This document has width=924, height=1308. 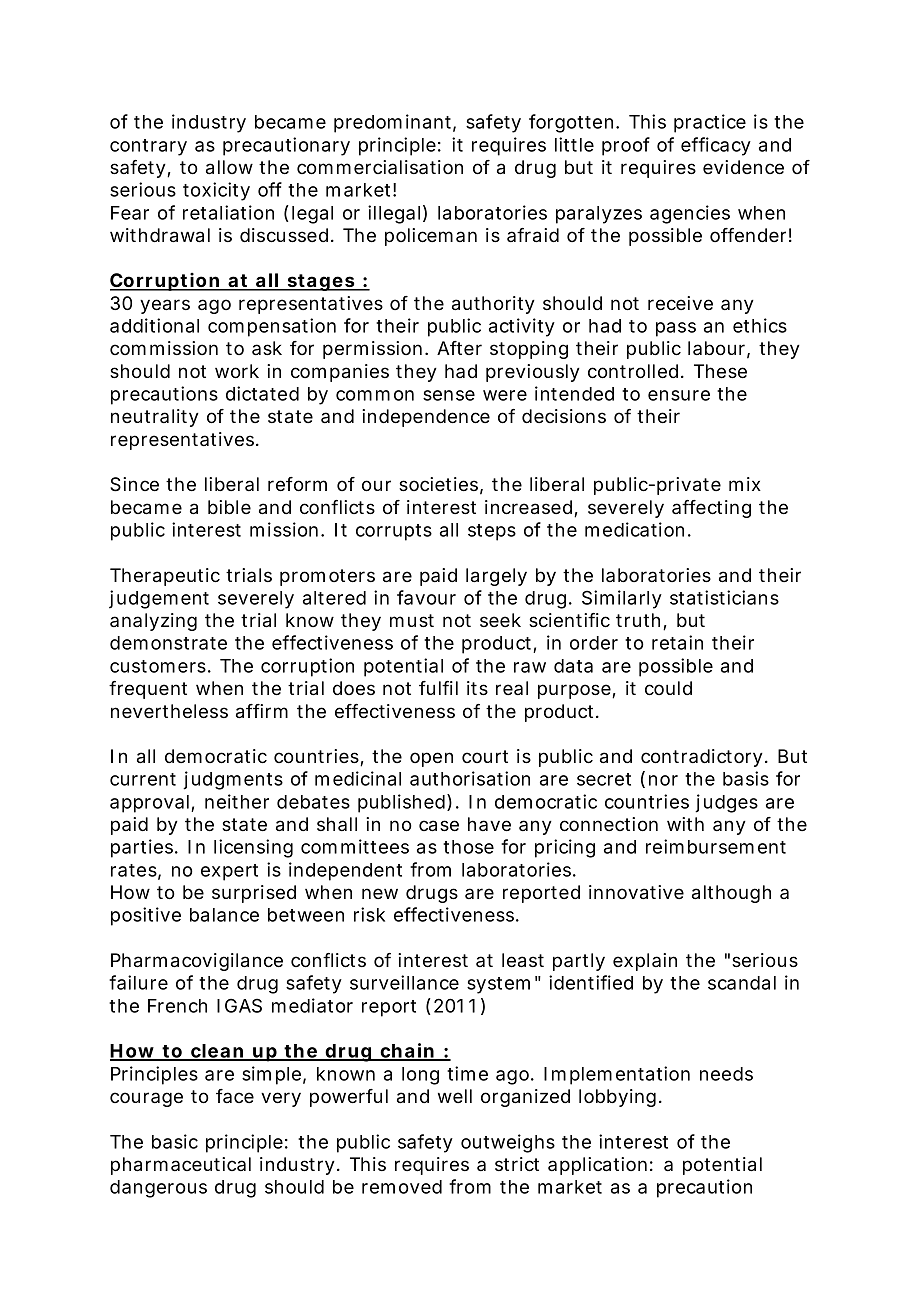 I want to click on predominant, so click(x=392, y=123).
